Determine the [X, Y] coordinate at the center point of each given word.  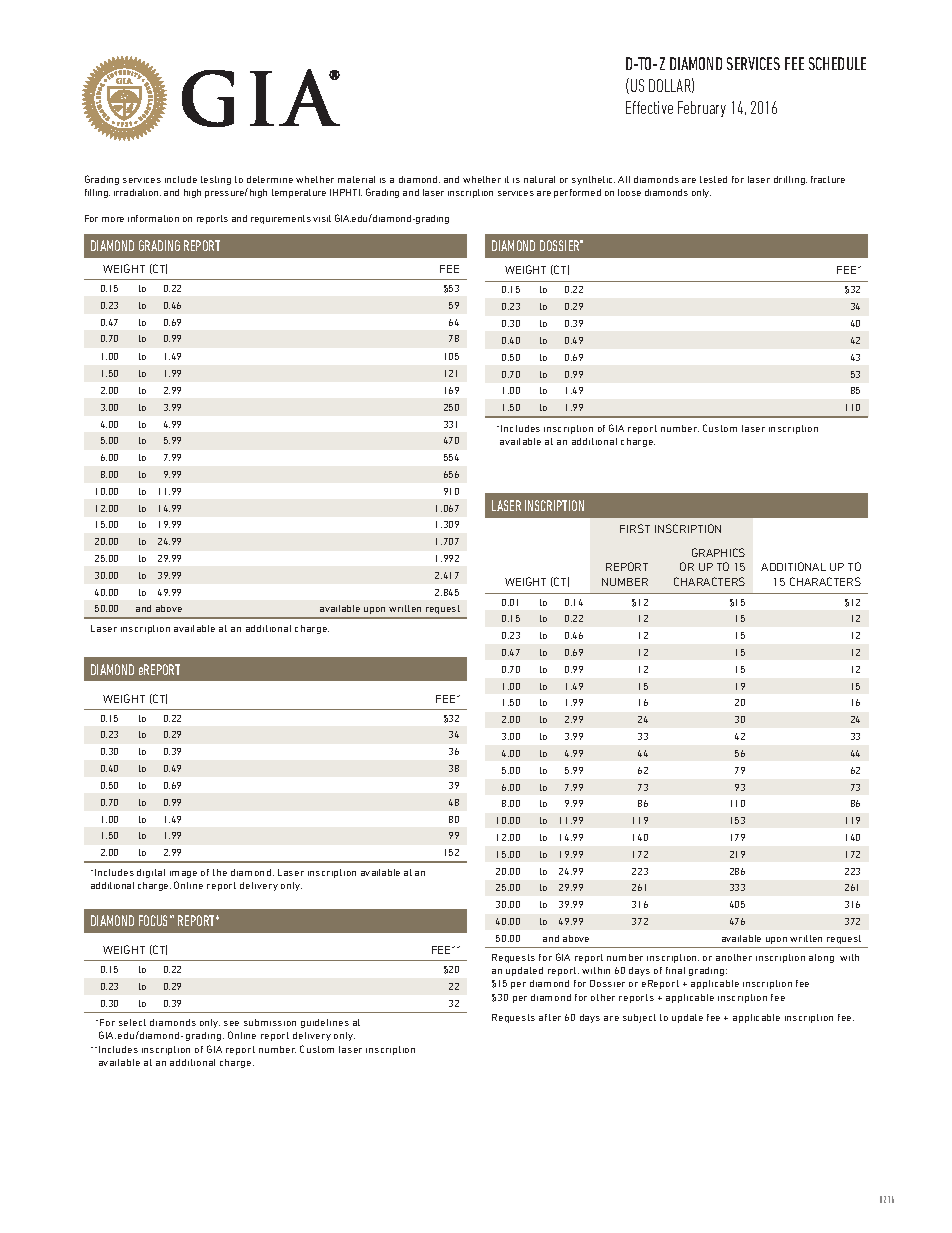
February [702, 109]
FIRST [635, 528]
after [550, 1017]
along [821, 958]
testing [216, 180]
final [675, 970]
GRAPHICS [718, 552]
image [183, 874]
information [153, 218]
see [231, 1023]
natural [539, 179]
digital [151, 873]
